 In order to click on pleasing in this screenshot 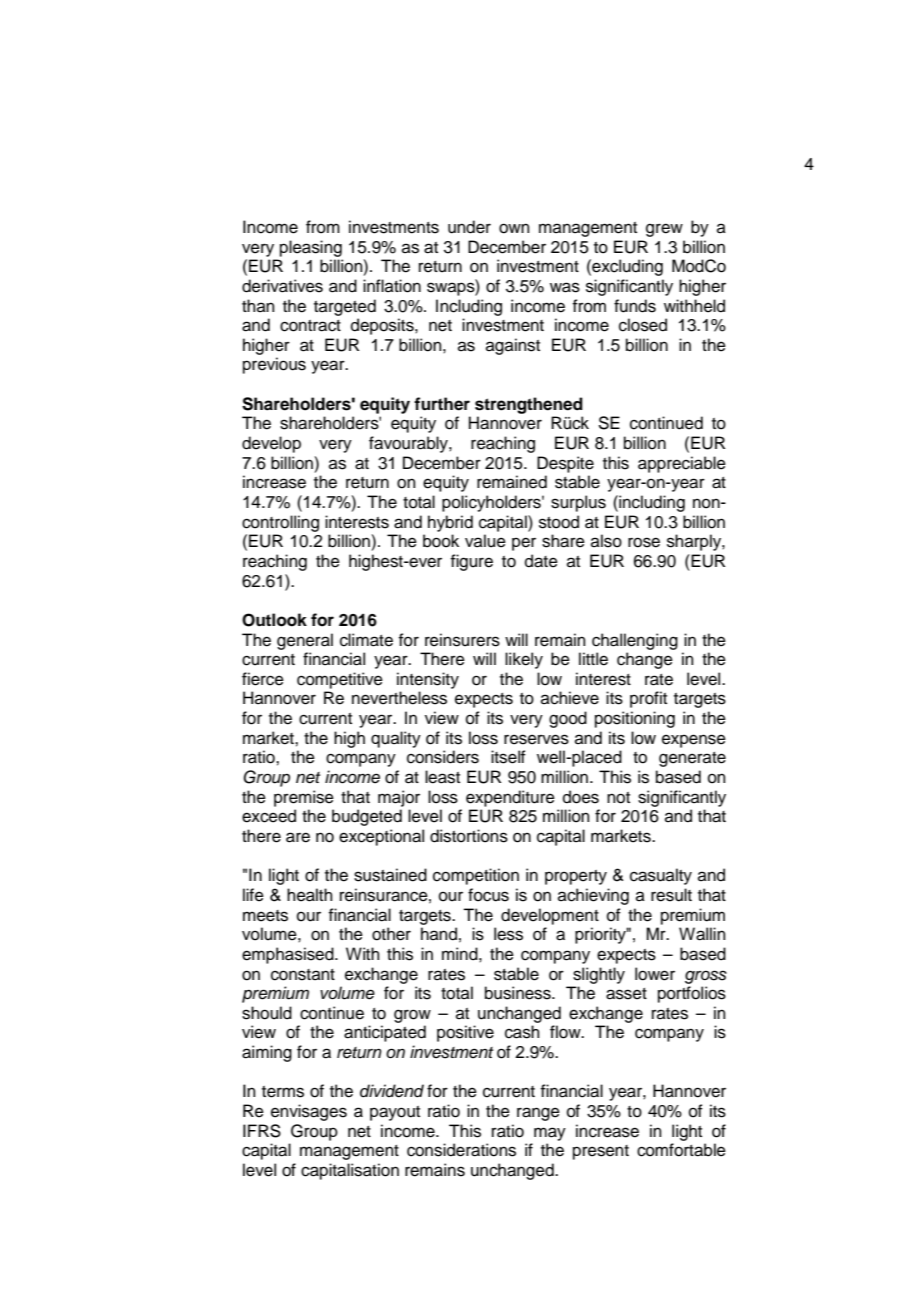, I will do `click(311, 248)`.
